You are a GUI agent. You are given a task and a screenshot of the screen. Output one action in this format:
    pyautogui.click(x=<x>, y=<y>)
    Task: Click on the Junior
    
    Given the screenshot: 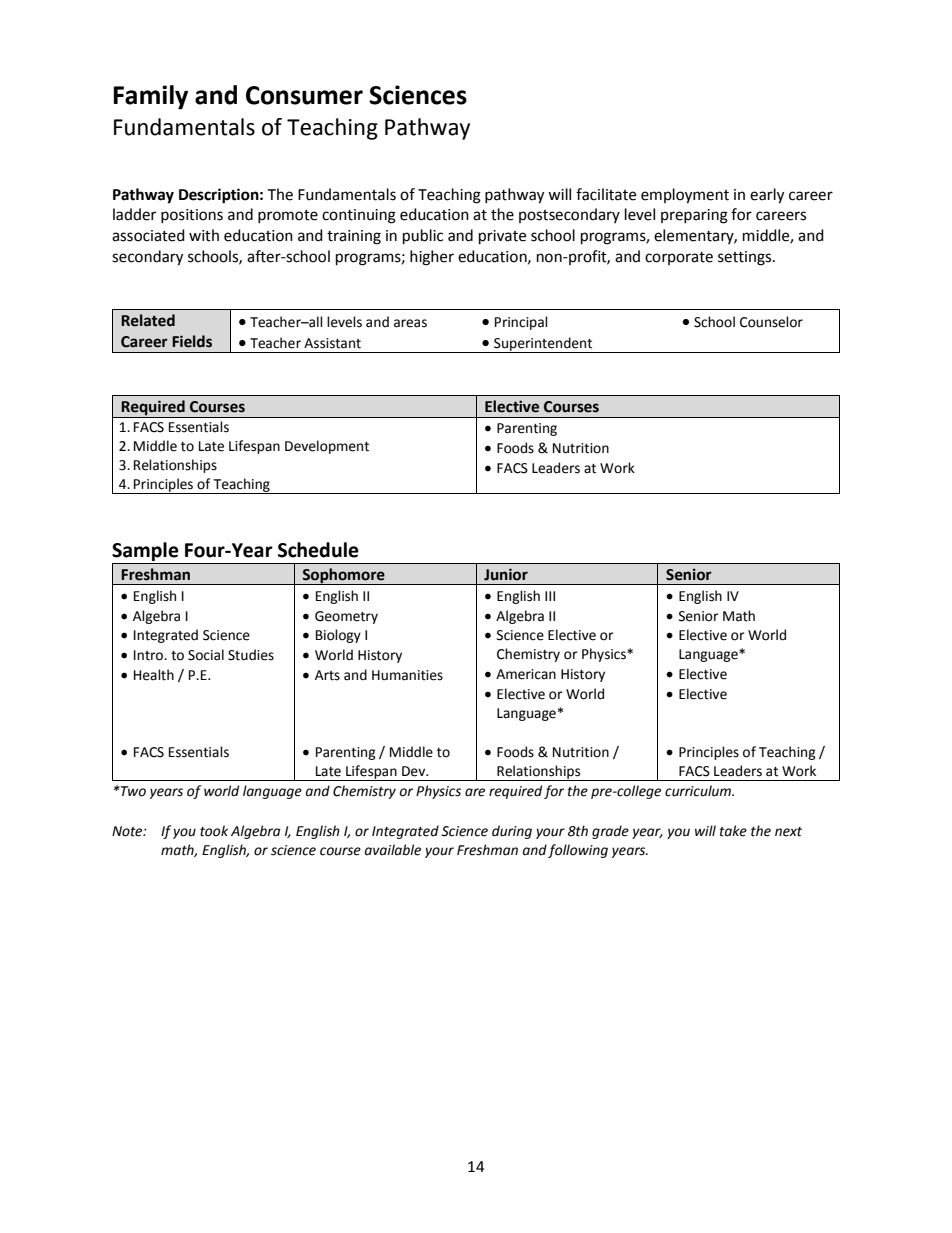 What is the action you would take?
    pyautogui.click(x=506, y=574)
